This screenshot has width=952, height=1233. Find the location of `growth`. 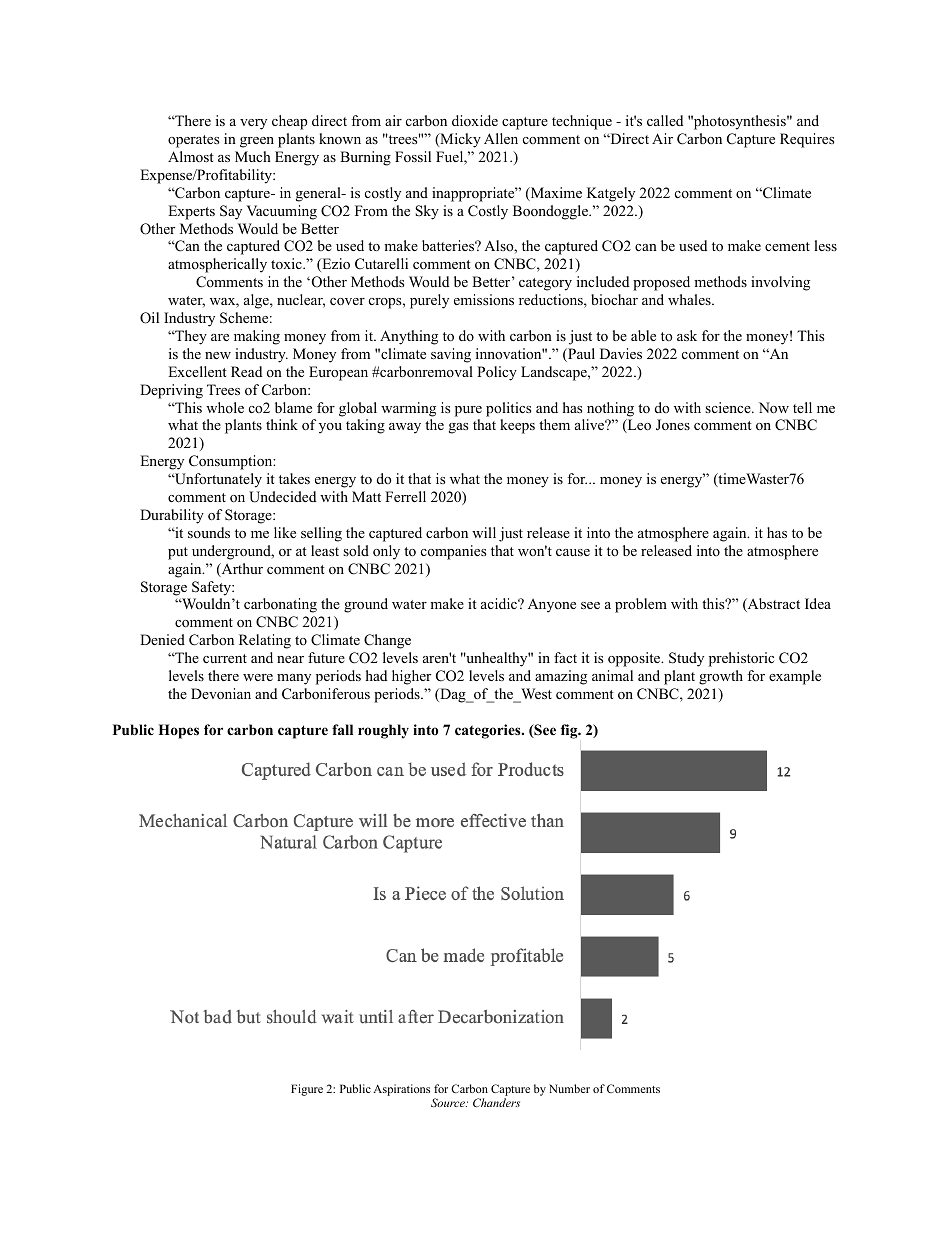

growth is located at coordinates (721, 677).
